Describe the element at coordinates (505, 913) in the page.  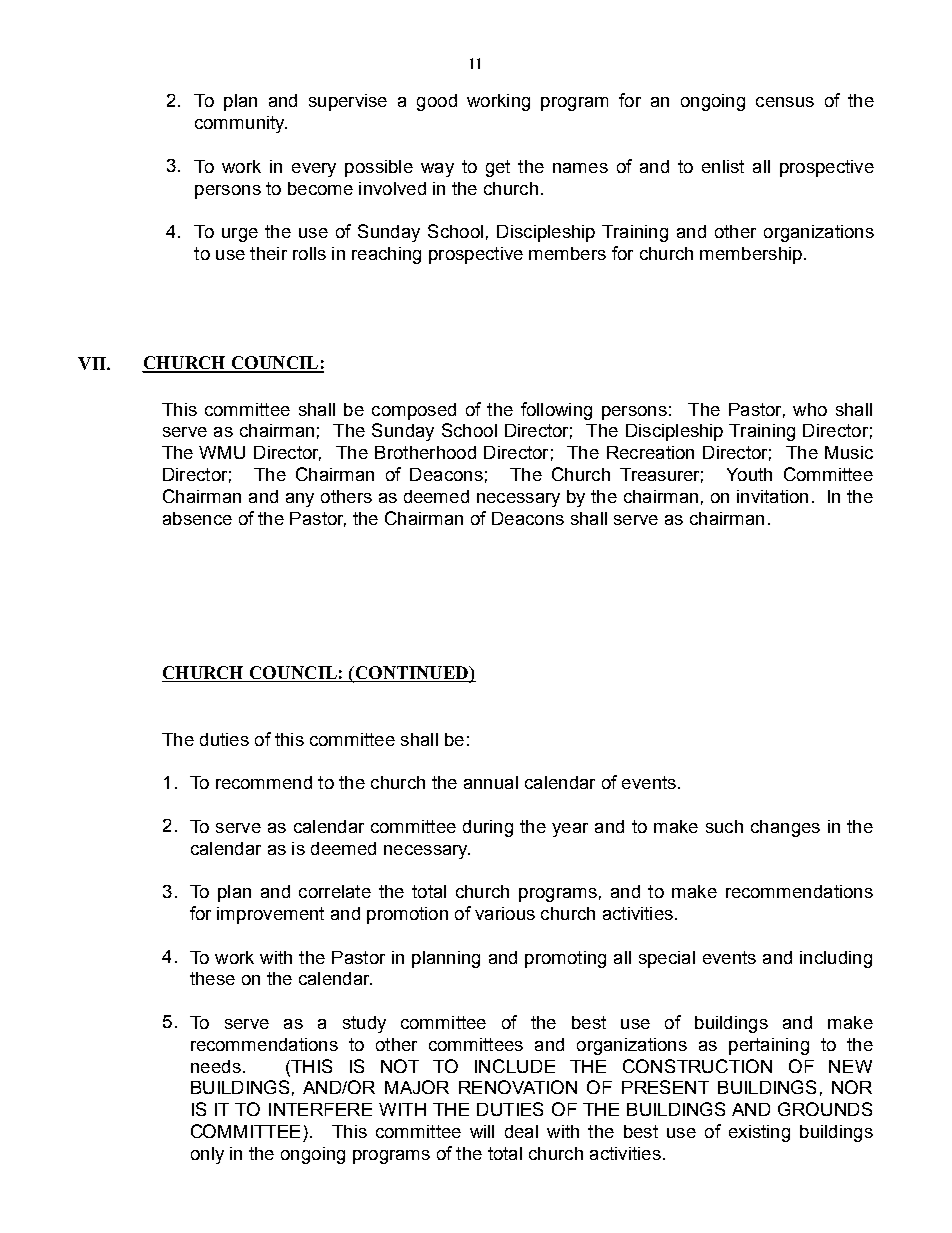
I see `various` at that location.
